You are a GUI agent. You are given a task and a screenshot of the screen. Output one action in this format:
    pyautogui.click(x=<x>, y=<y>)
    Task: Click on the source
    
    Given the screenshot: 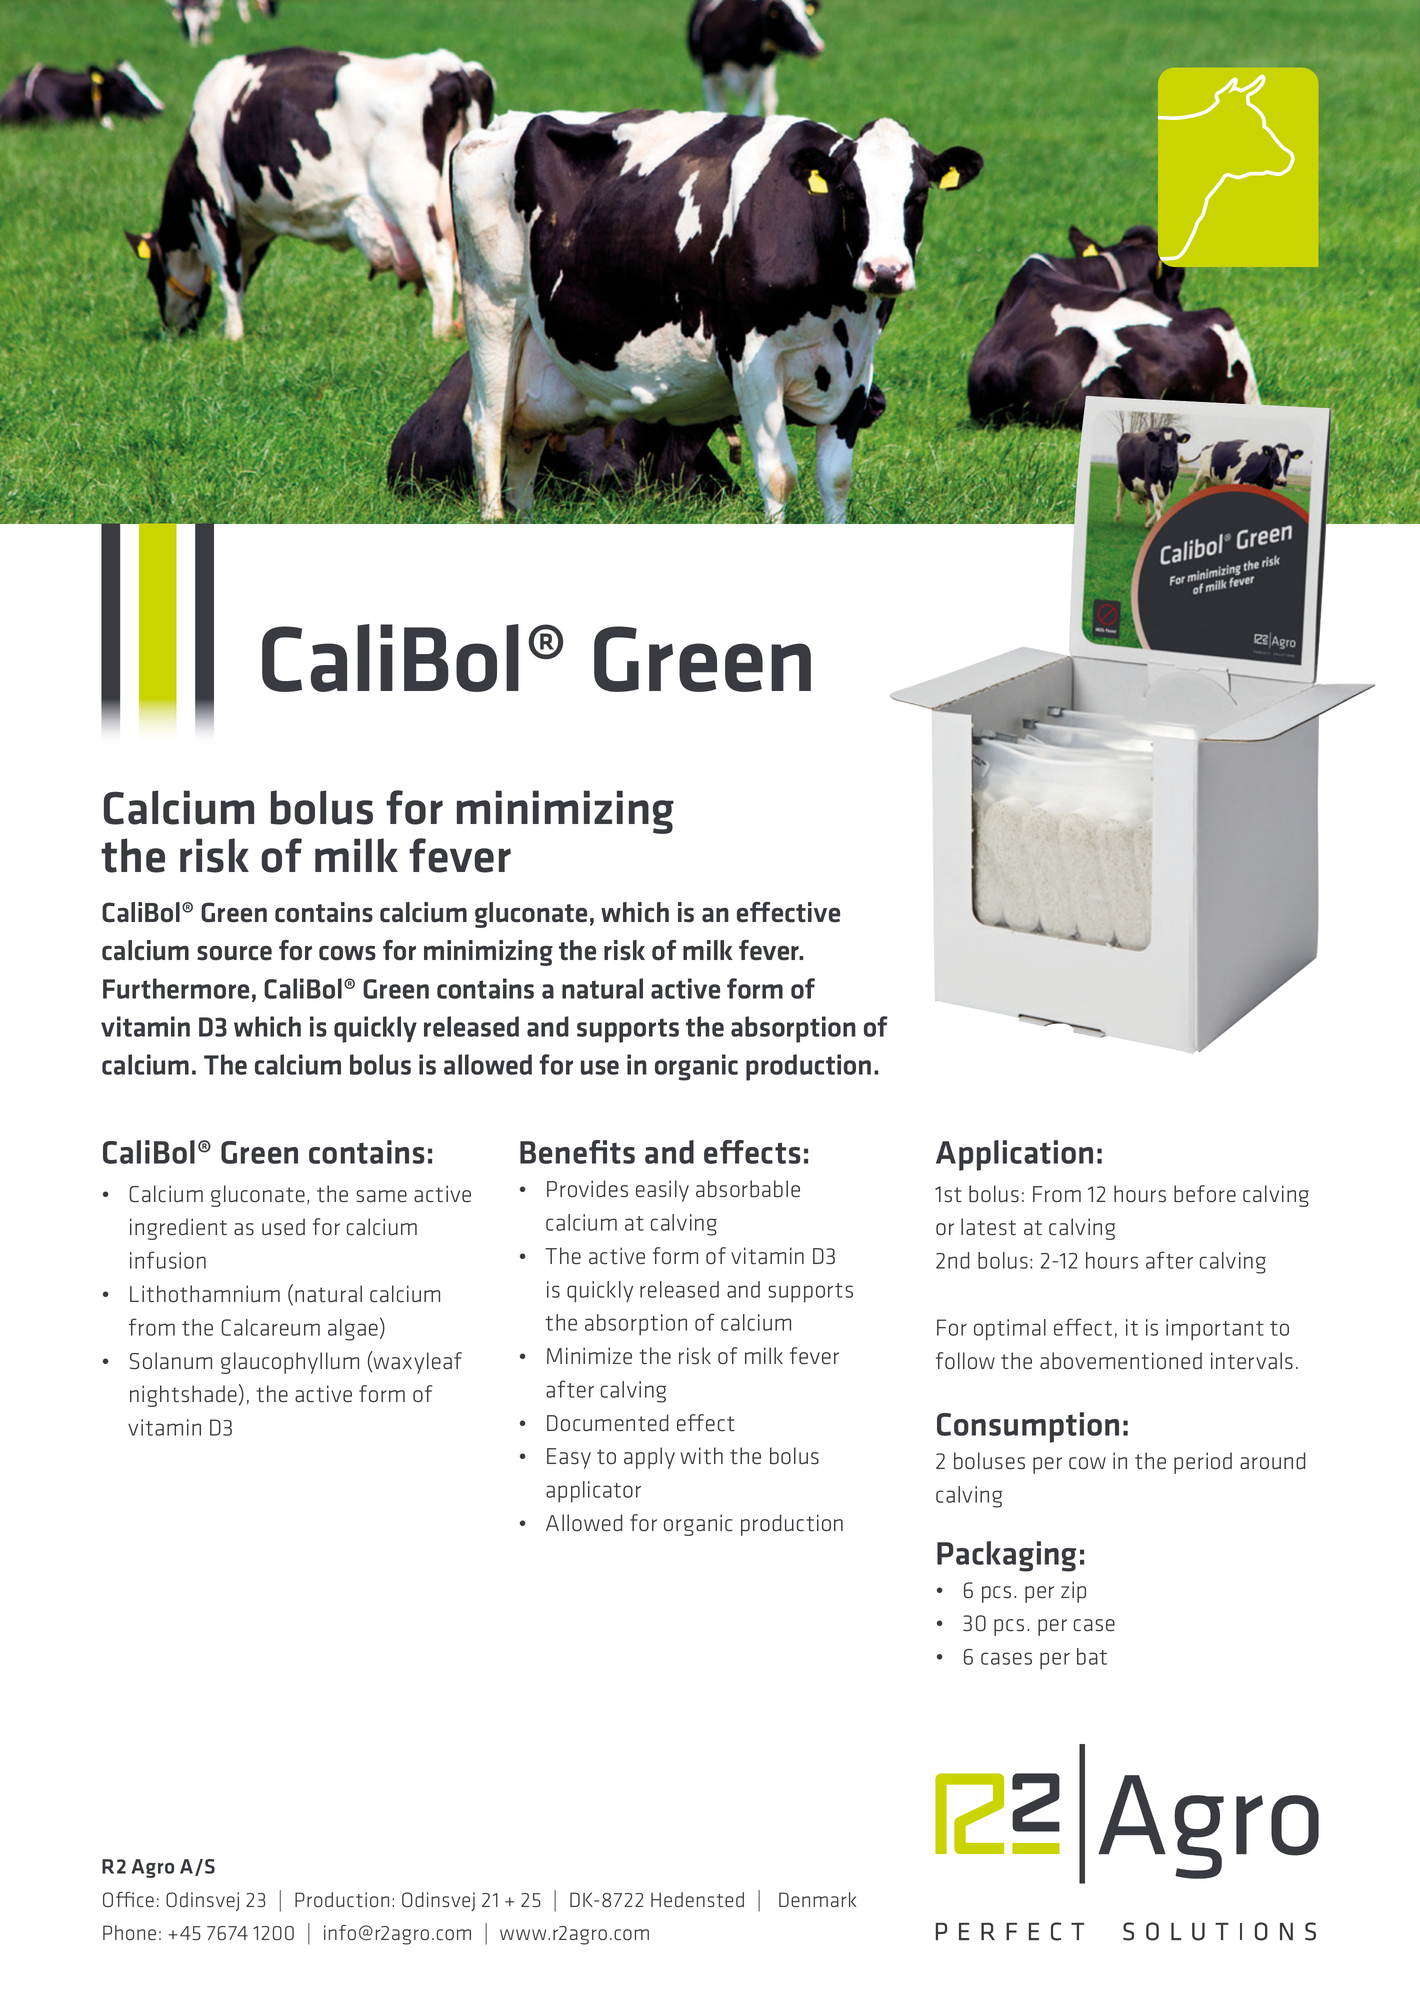 What is the action you would take?
    pyautogui.click(x=234, y=953)
